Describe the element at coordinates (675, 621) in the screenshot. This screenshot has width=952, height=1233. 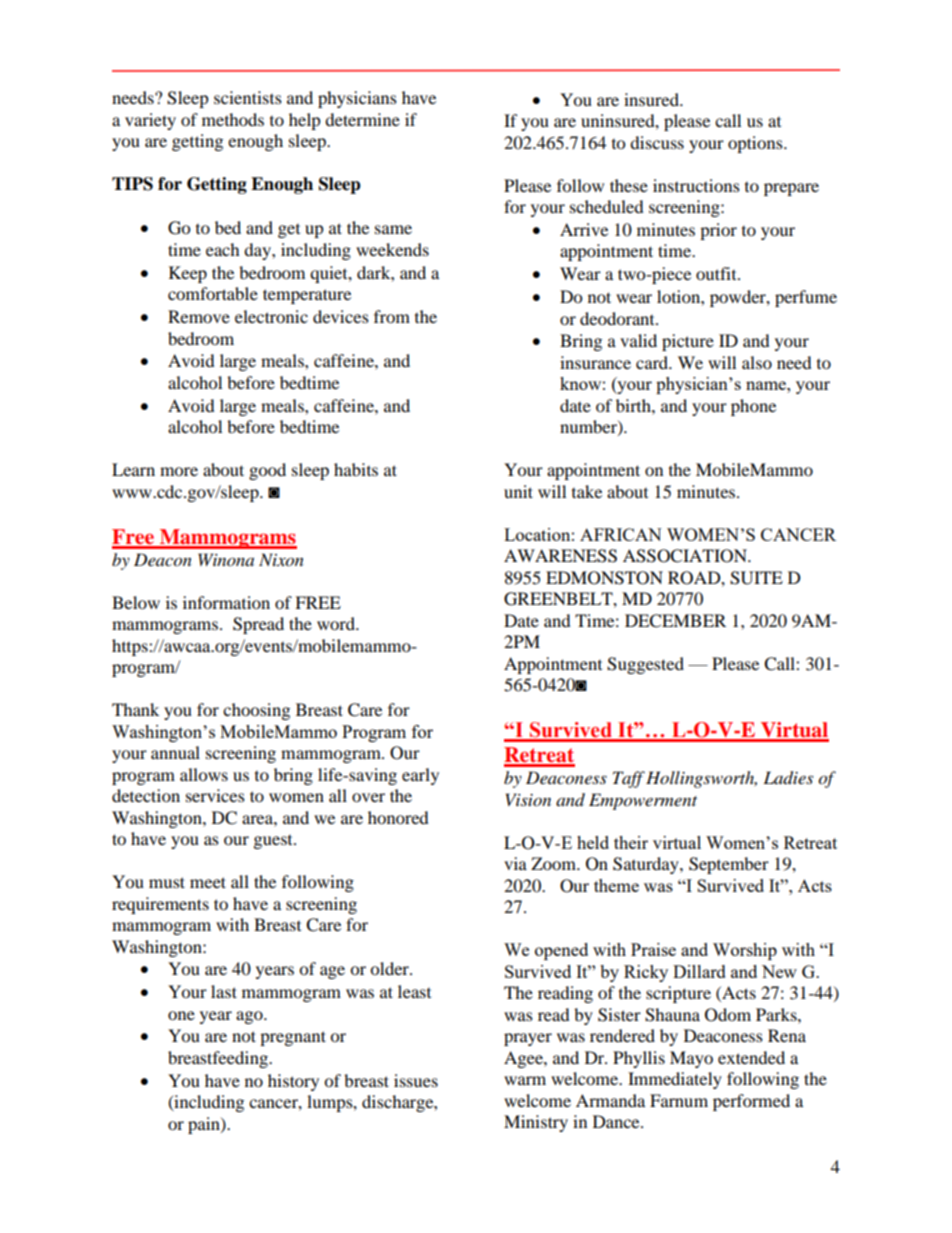
I see `DECEMBER` at that location.
